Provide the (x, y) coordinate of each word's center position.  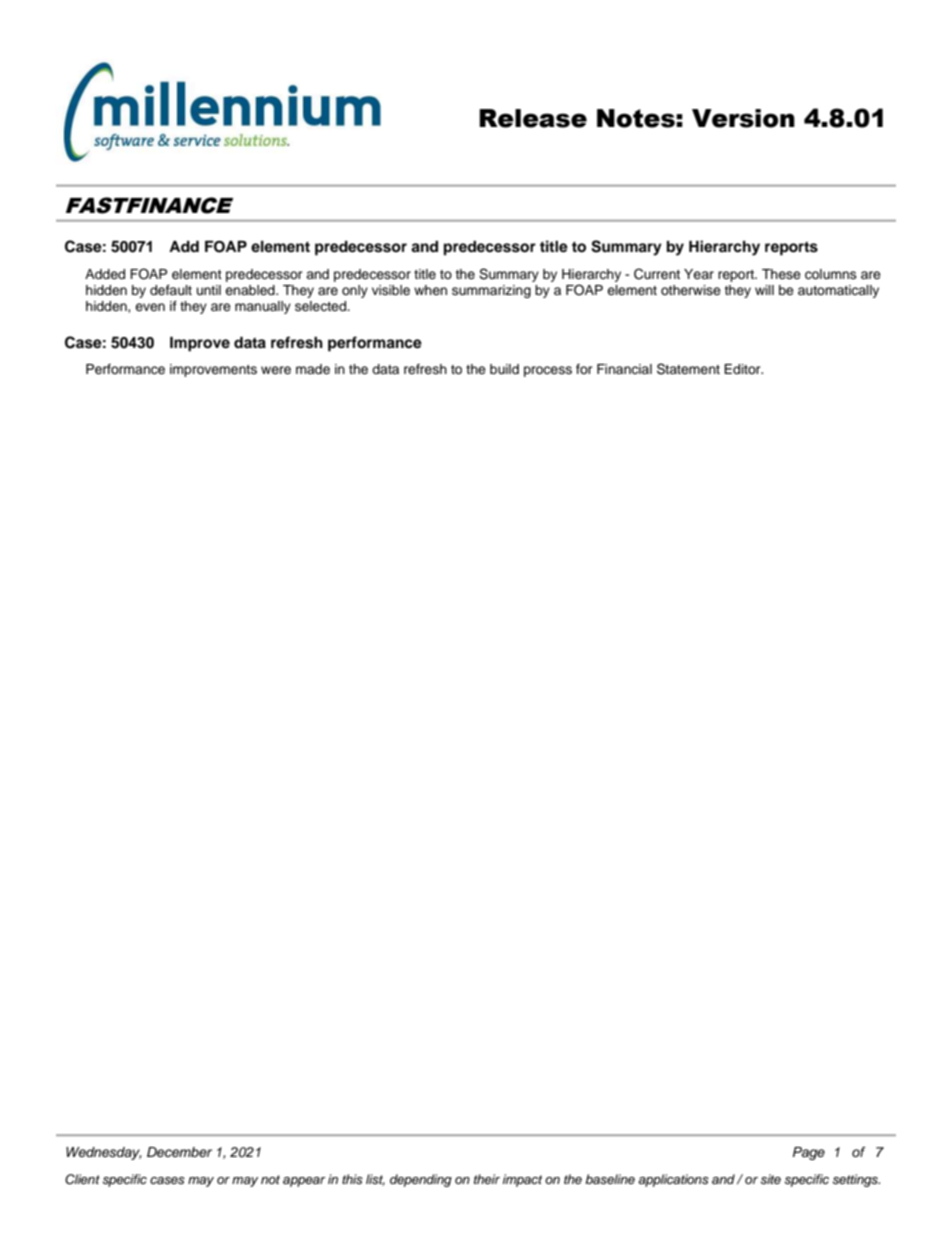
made (313, 369)
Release (533, 118)
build (504, 369)
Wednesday (104, 1153)
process (548, 371)
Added (105, 274)
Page (809, 1153)
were (276, 370)
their (487, 1179)
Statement (688, 369)
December (179, 1152)
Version (743, 118)
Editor (743, 369)
